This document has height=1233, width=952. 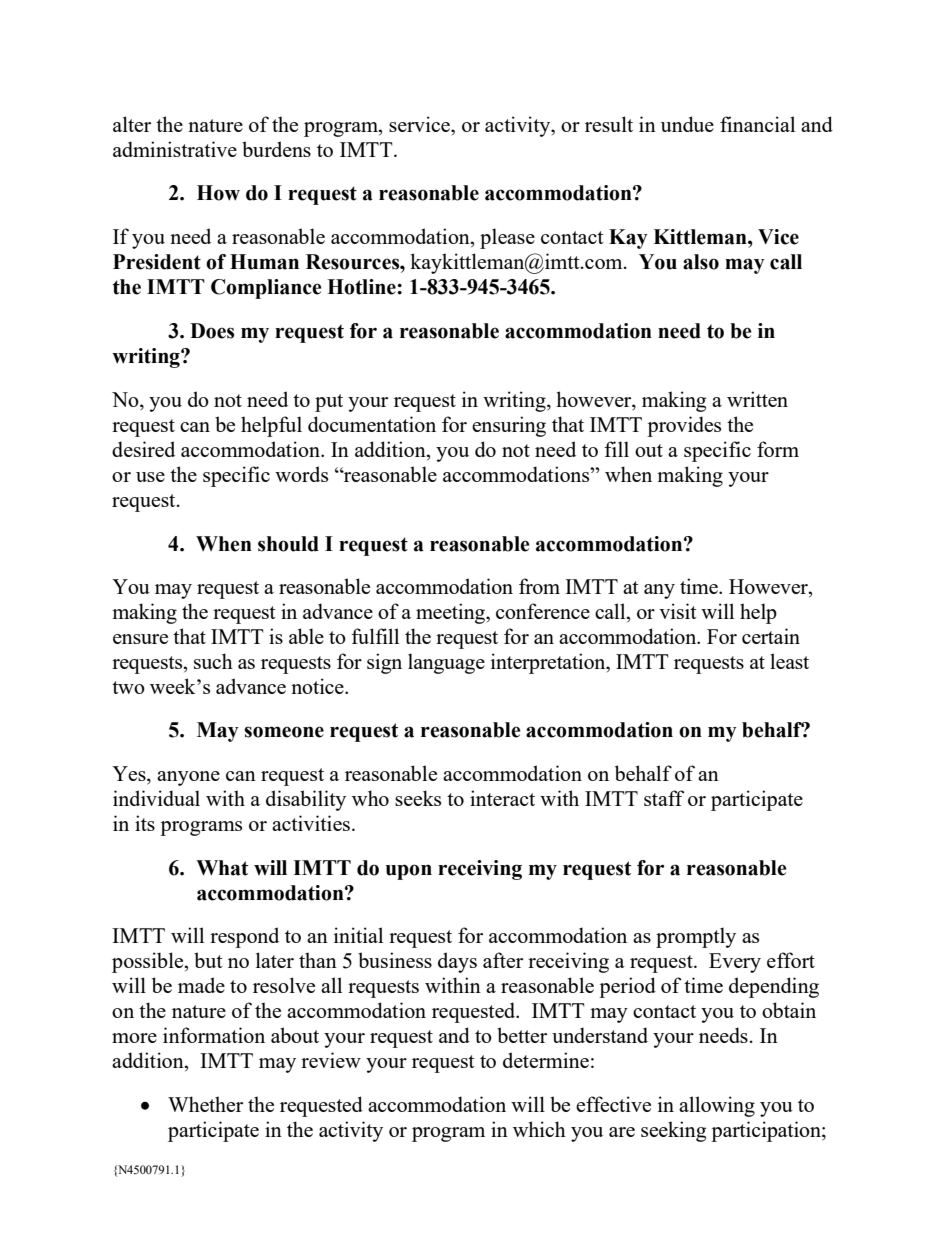 I want to click on which, so click(x=539, y=1129).
